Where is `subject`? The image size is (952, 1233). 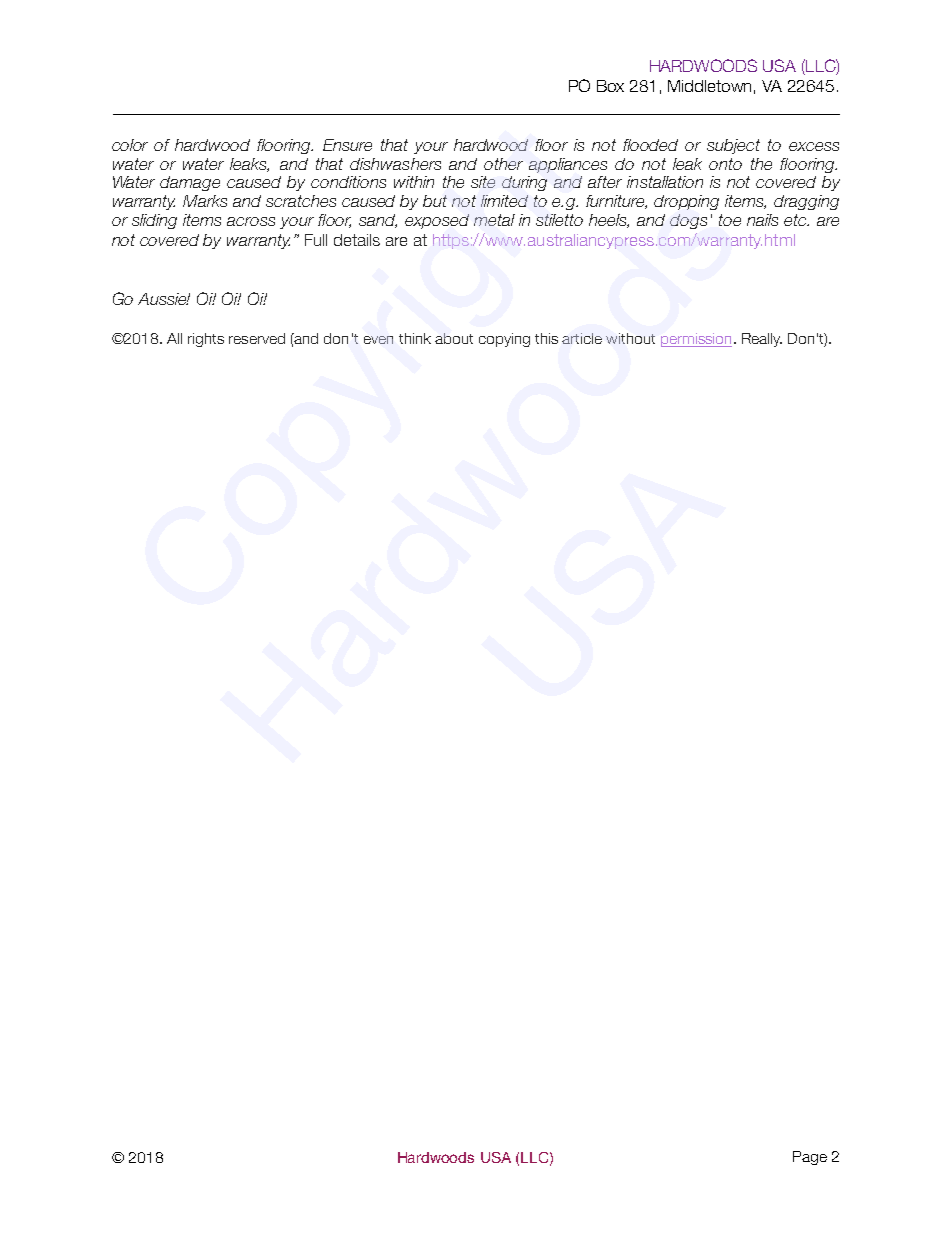
subject is located at coordinates (733, 146).
